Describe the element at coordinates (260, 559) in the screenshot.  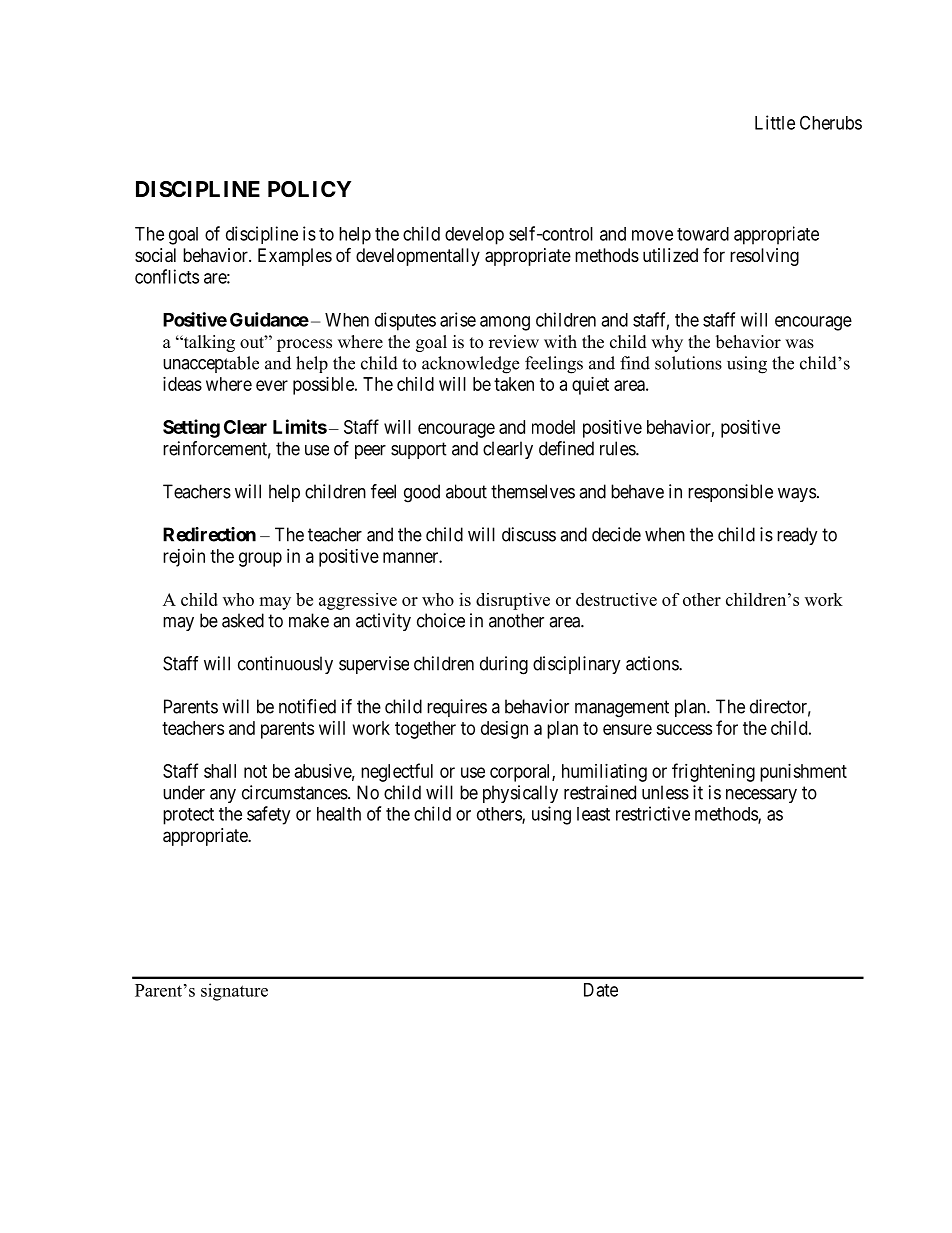
I see `group` at that location.
